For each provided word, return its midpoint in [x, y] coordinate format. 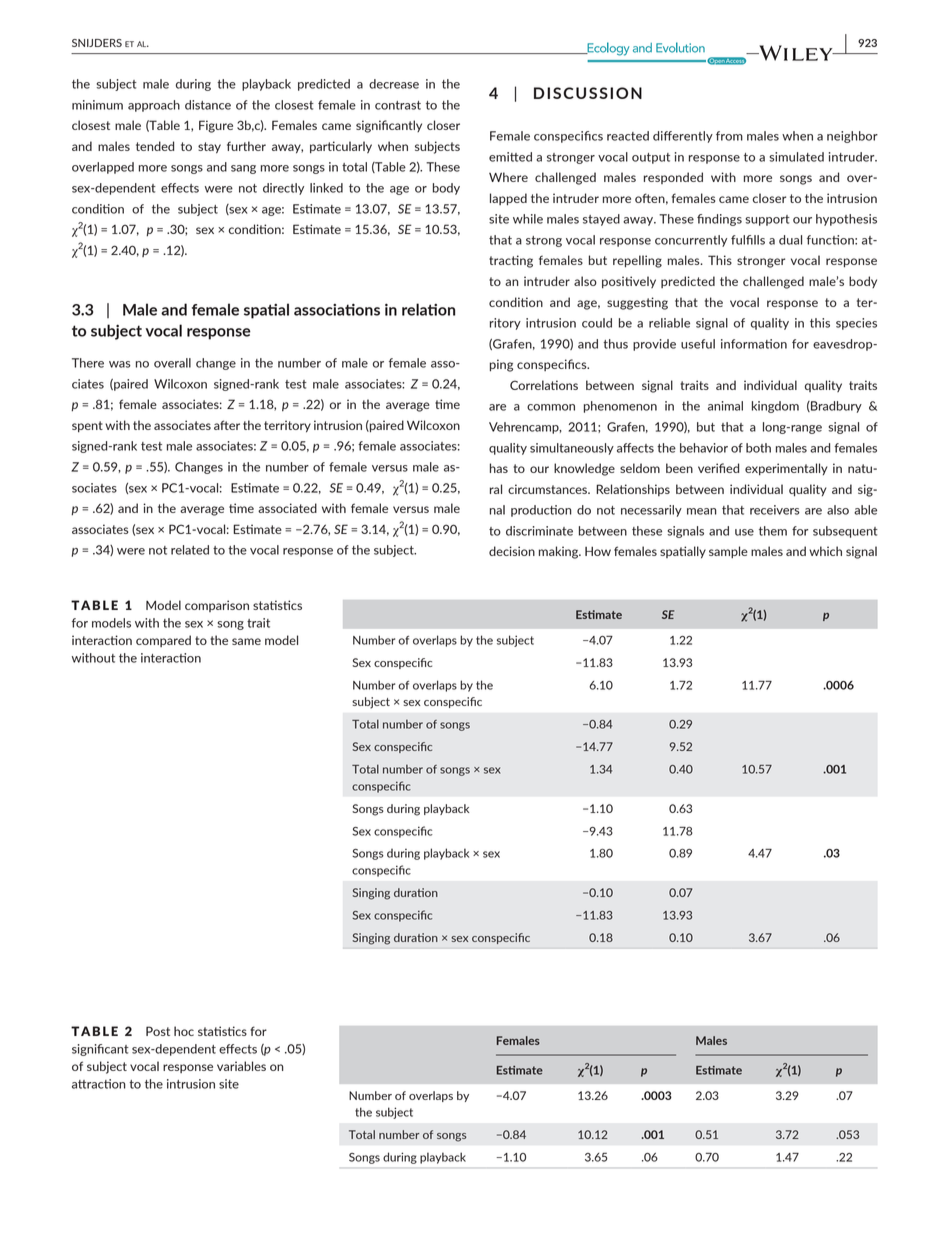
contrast [398, 105]
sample [728, 552]
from [729, 136]
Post [158, 1031]
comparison [217, 606]
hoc [184, 1031]
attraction [99, 1084]
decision [512, 551]
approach [154, 106]
